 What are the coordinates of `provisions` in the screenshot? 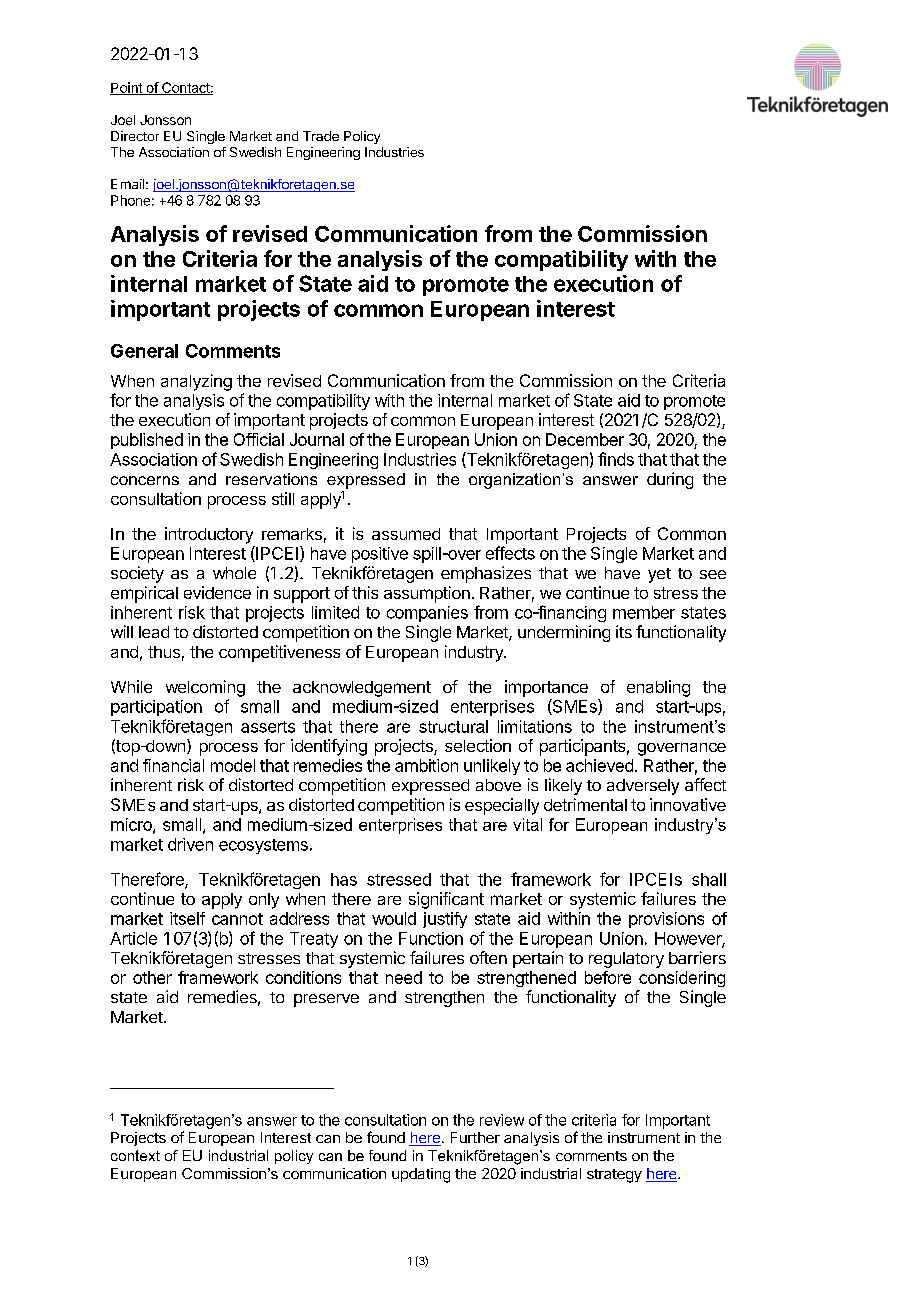 It's located at (666, 920).
